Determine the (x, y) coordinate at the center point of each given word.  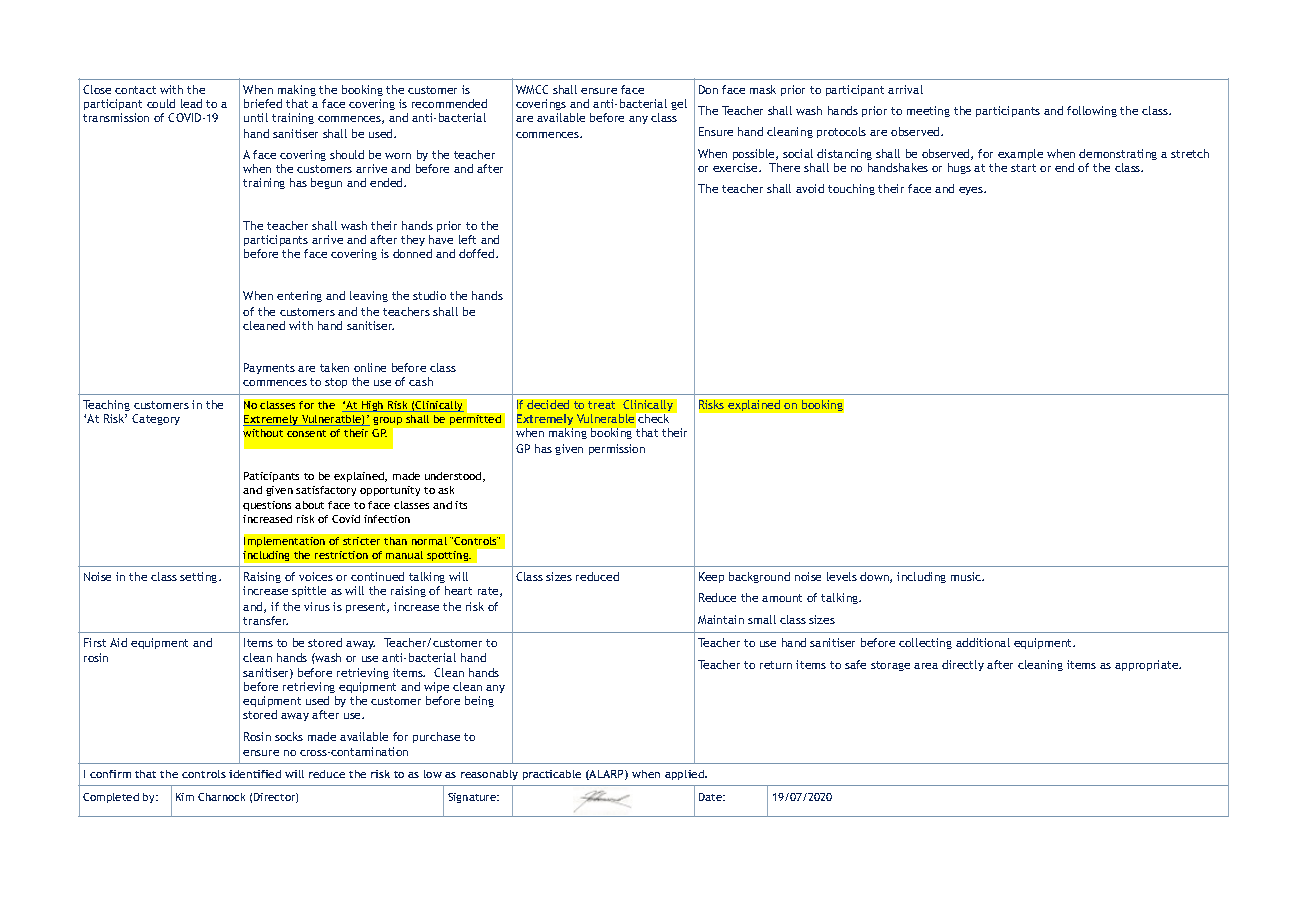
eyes (972, 191)
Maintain (721, 619)
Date (712, 797)
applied (686, 775)
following (1092, 111)
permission (617, 449)
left (467, 239)
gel (679, 104)
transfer (265, 620)
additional (983, 642)
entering (299, 296)
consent (306, 433)
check (653, 418)
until (256, 117)
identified (255, 774)
